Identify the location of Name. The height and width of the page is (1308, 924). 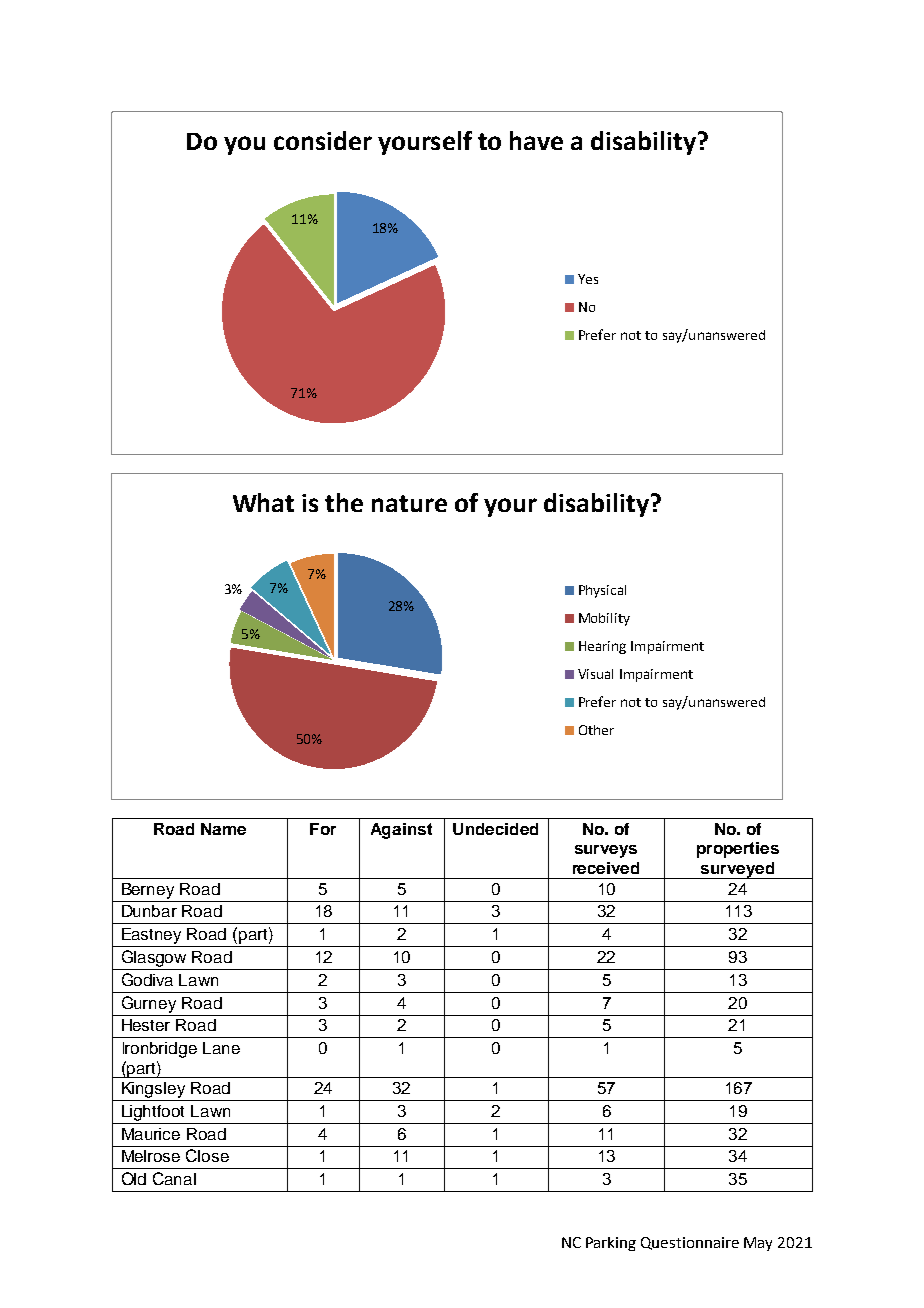
(223, 829).
